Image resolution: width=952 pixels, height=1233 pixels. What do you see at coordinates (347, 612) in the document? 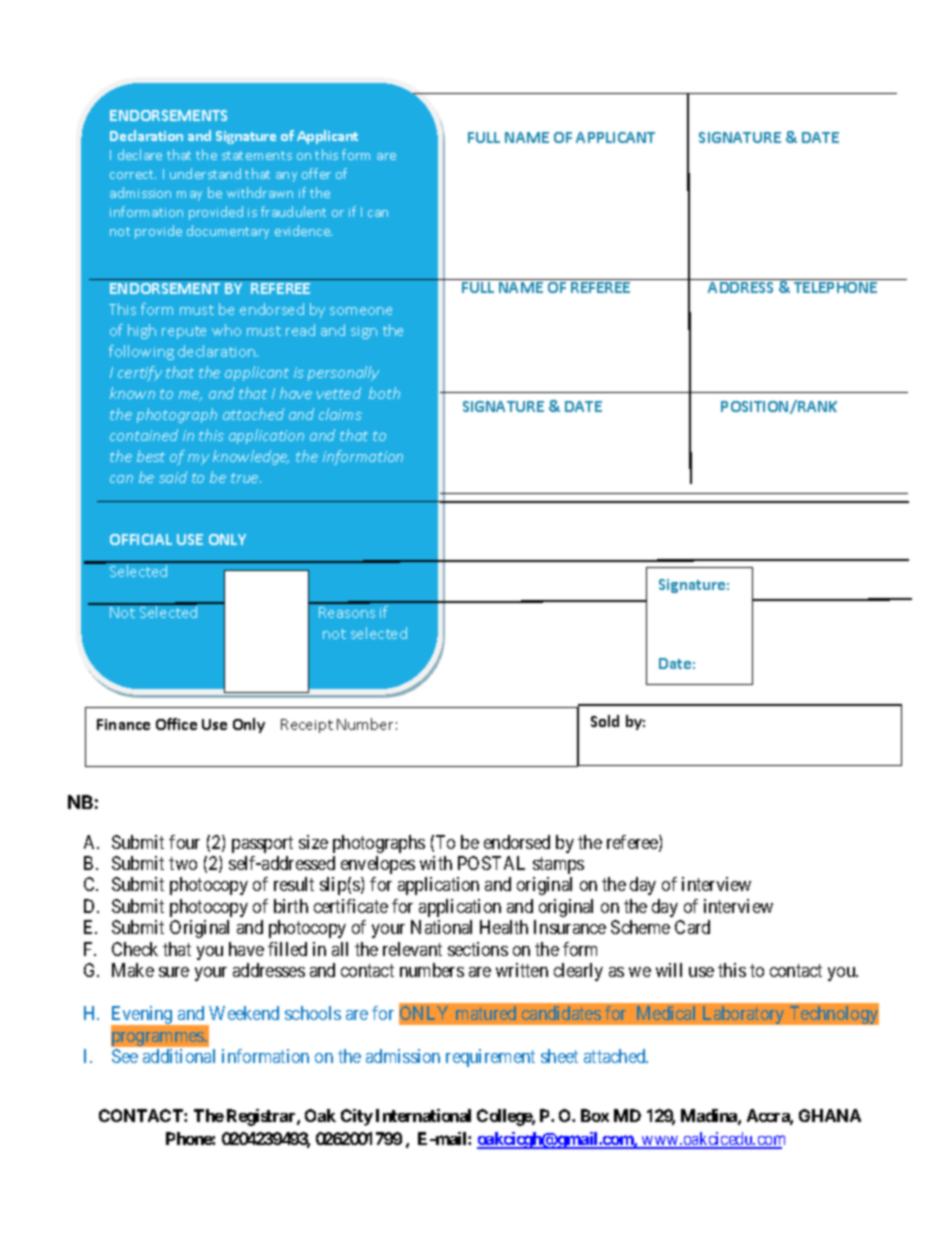
I see `Reasons` at bounding box center [347, 612].
